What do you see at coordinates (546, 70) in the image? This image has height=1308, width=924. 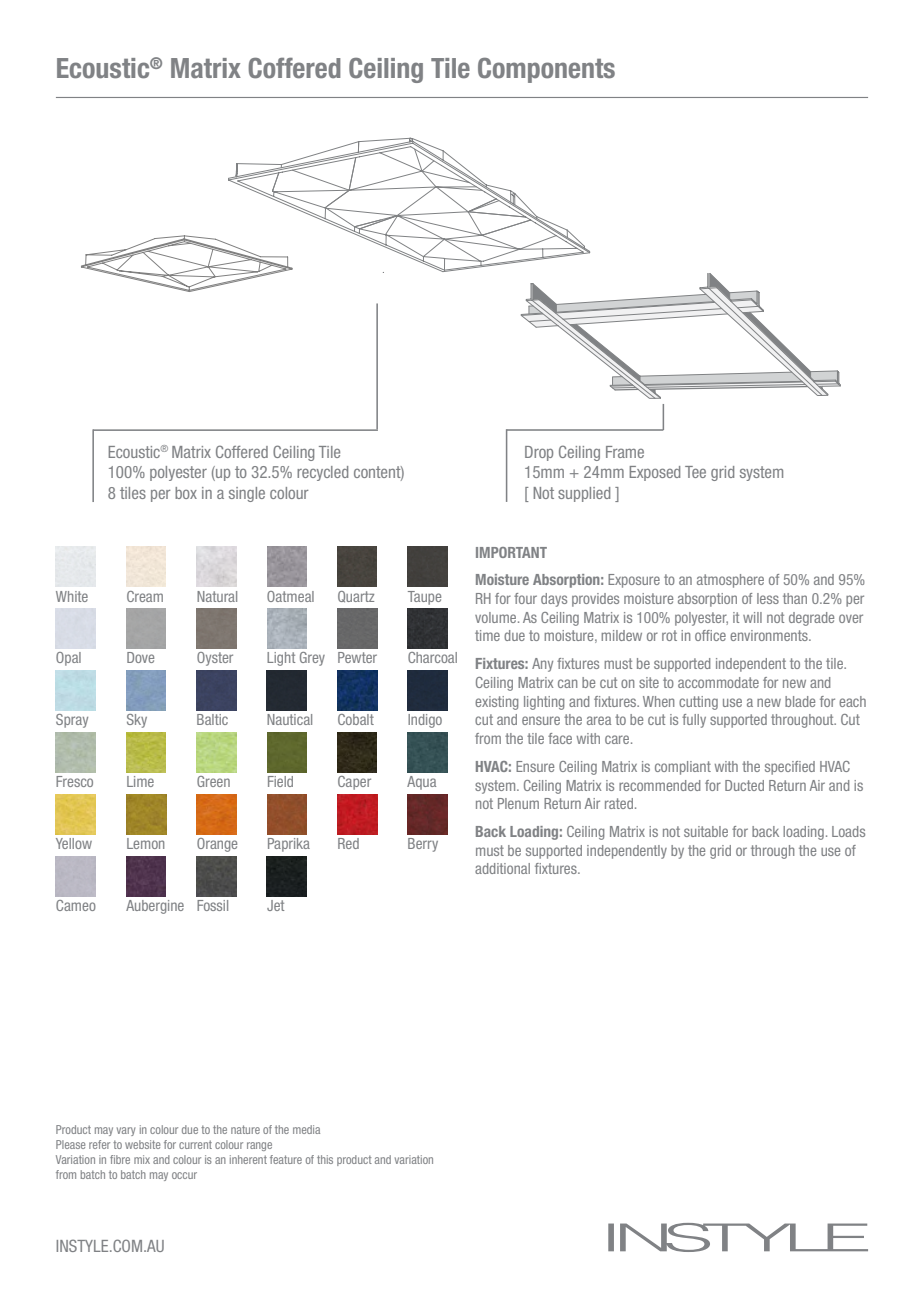 I see `Components` at bounding box center [546, 70].
